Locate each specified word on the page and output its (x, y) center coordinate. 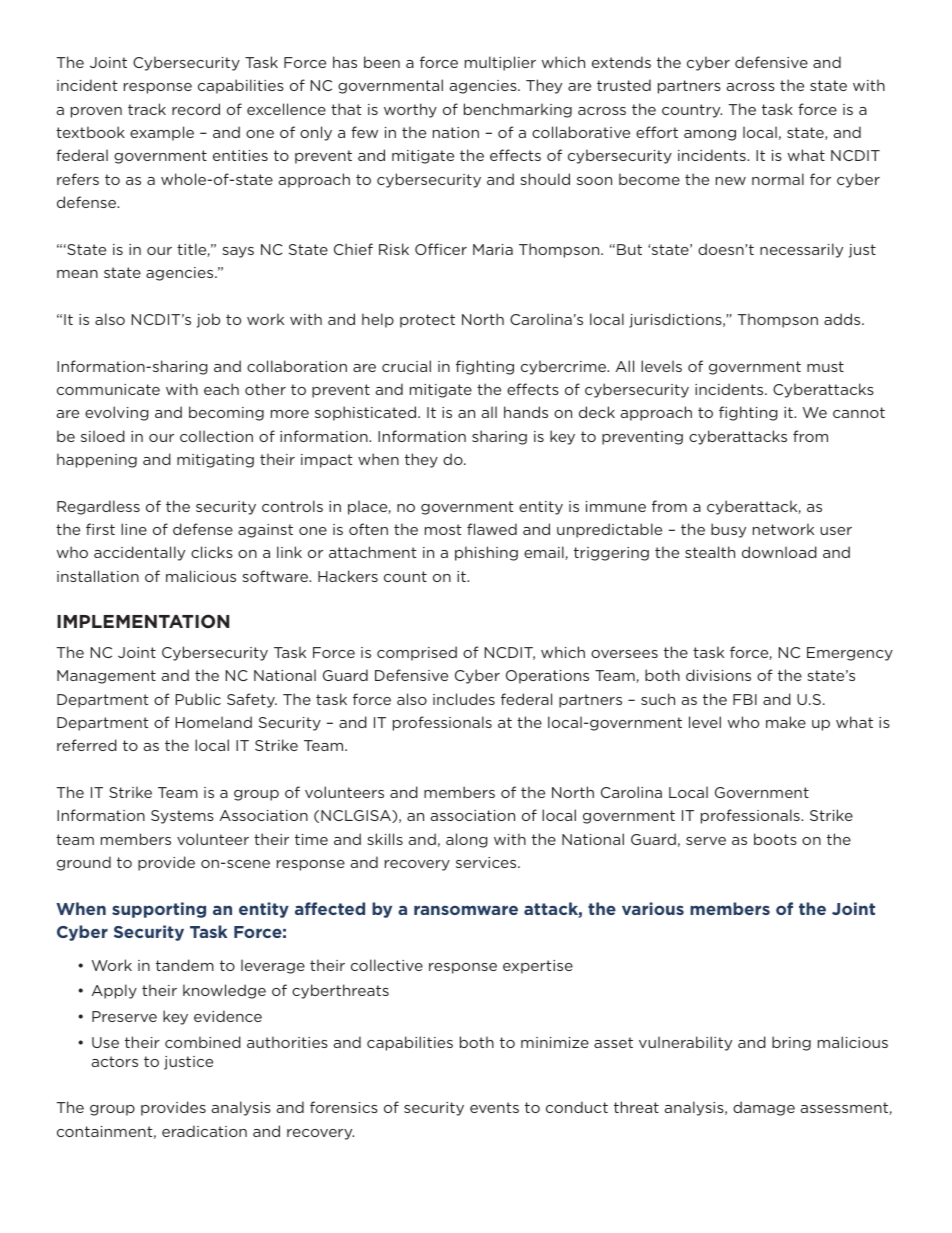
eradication (204, 1131)
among (710, 135)
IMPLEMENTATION (143, 621)
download (779, 552)
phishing (486, 553)
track (147, 109)
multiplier (500, 63)
